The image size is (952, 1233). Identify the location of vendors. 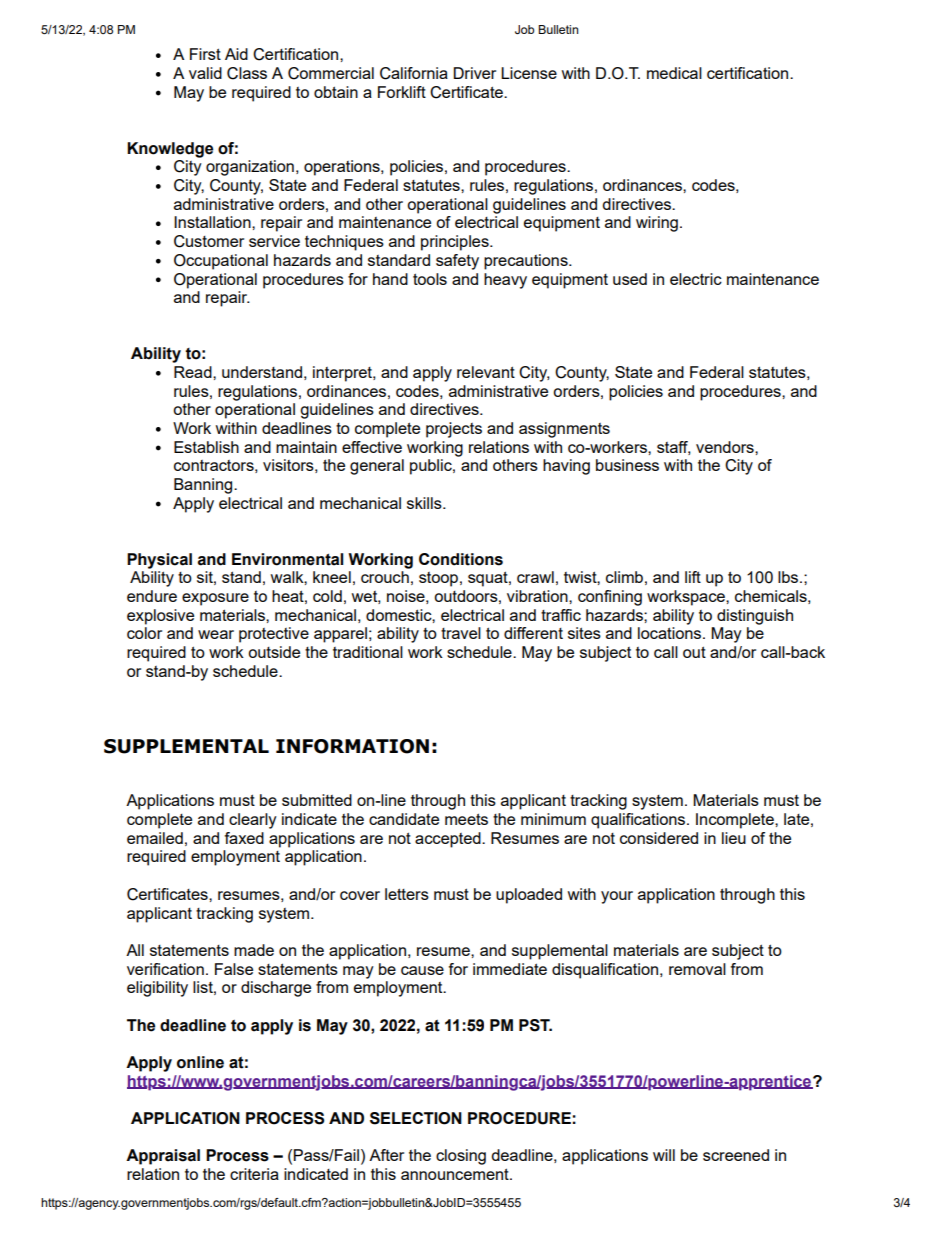
(726, 447).
